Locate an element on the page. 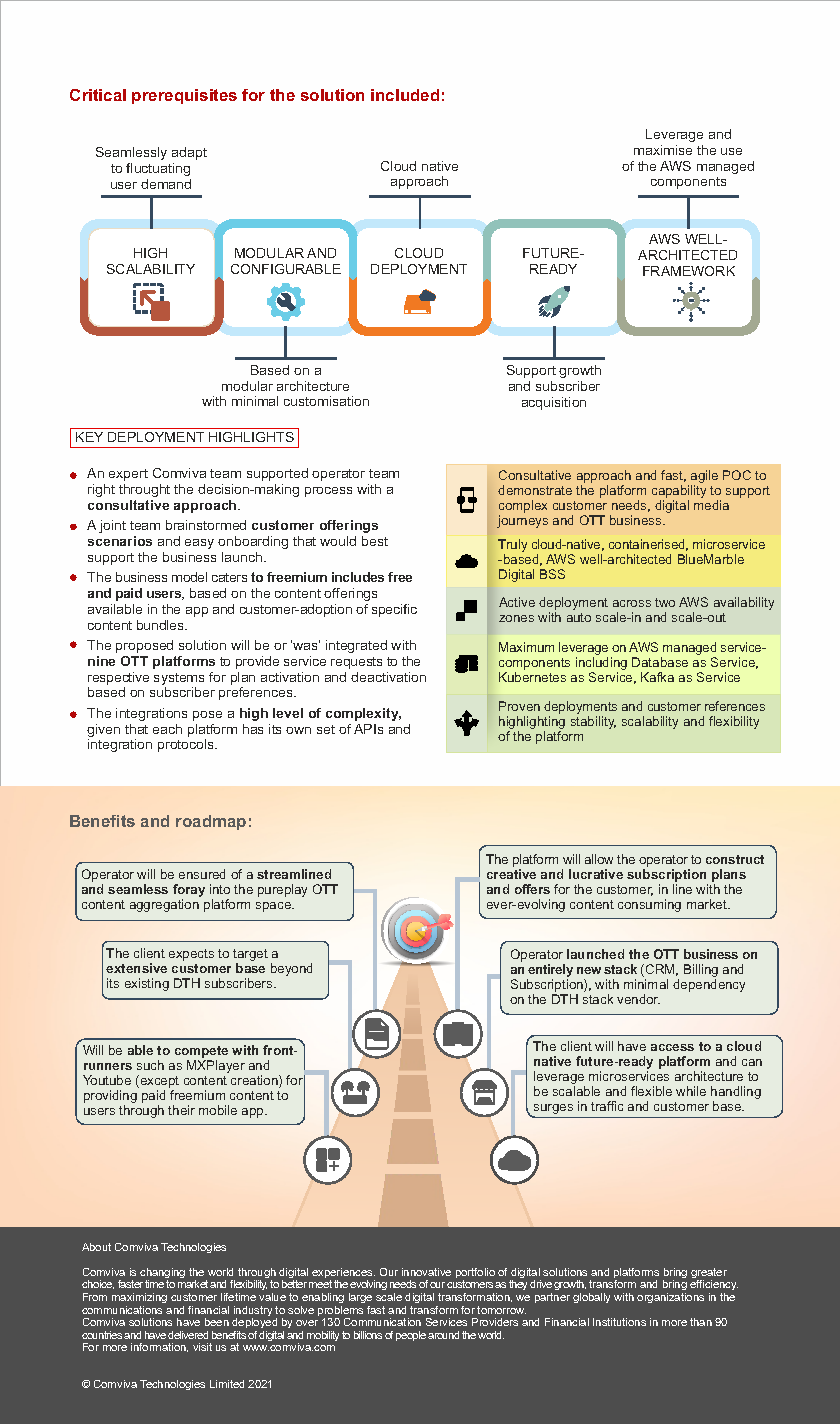  compete is located at coordinates (201, 1052).
